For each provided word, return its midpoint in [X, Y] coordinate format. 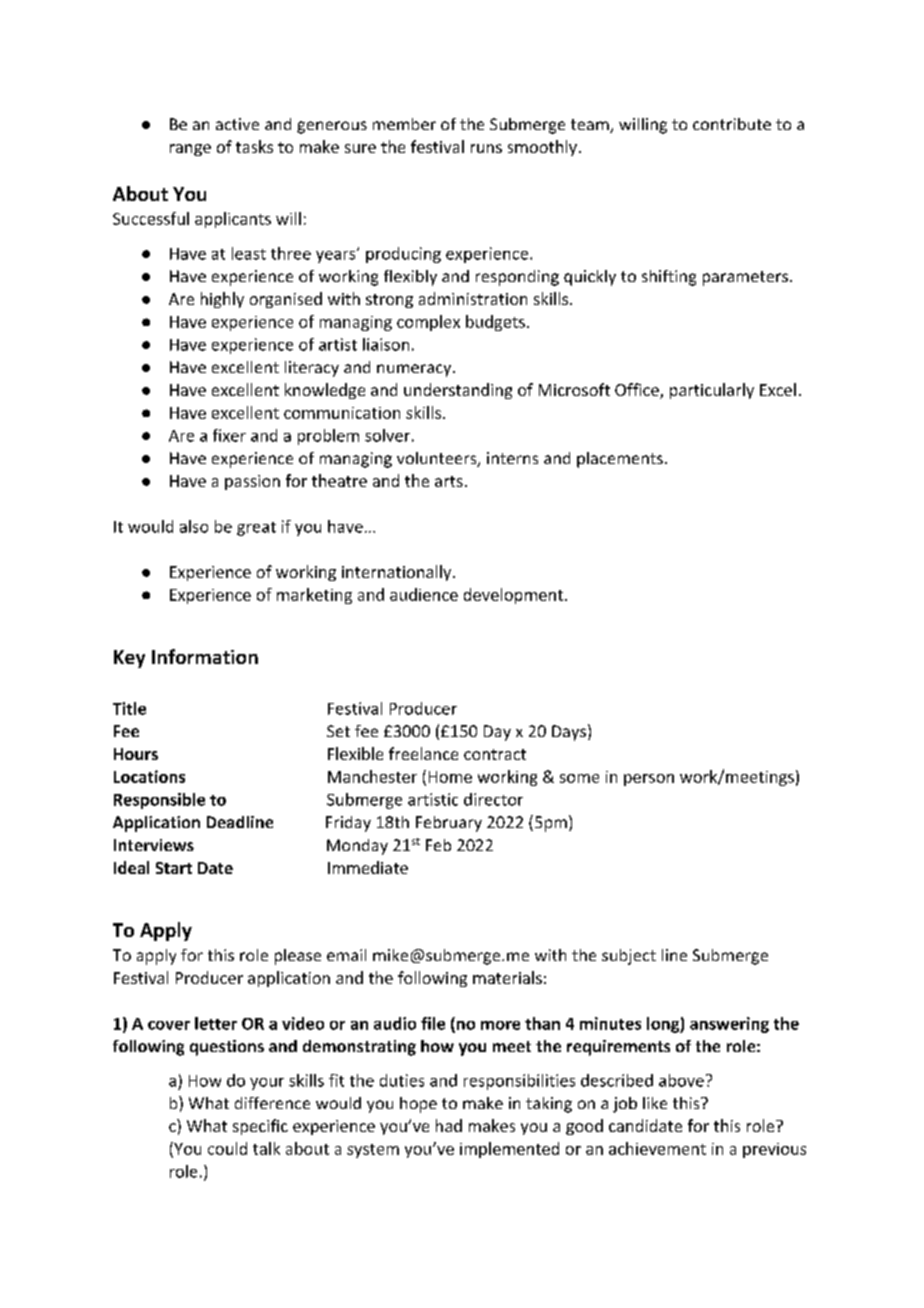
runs [486, 148]
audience [424, 594]
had [449, 1125]
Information [205, 656]
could [227, 1148]
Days [569, 733]
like [655, 1103]
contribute [732, 124]
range [190, 150]
